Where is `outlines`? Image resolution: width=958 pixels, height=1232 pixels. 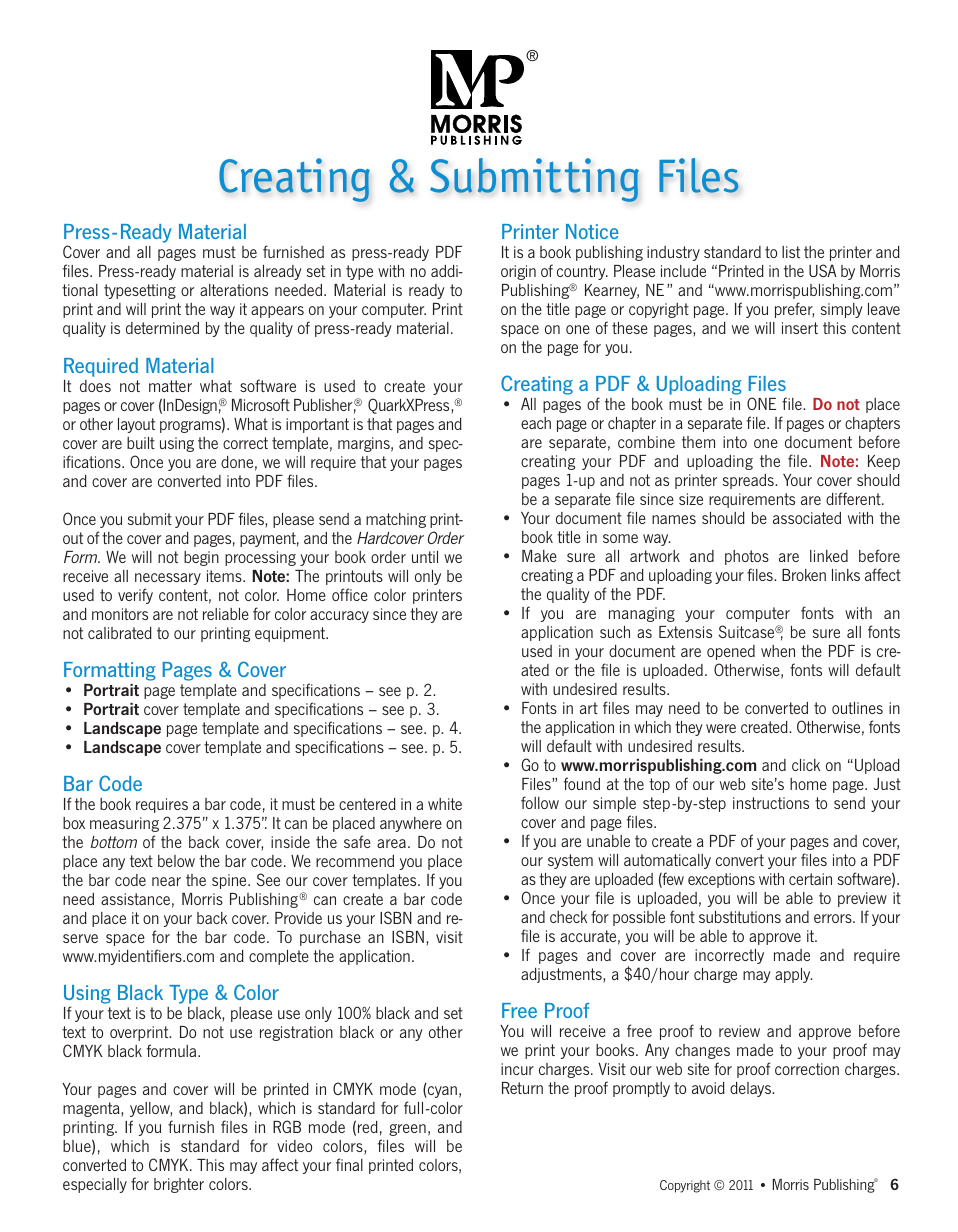
outlines is located at coordinates (857, 708).
